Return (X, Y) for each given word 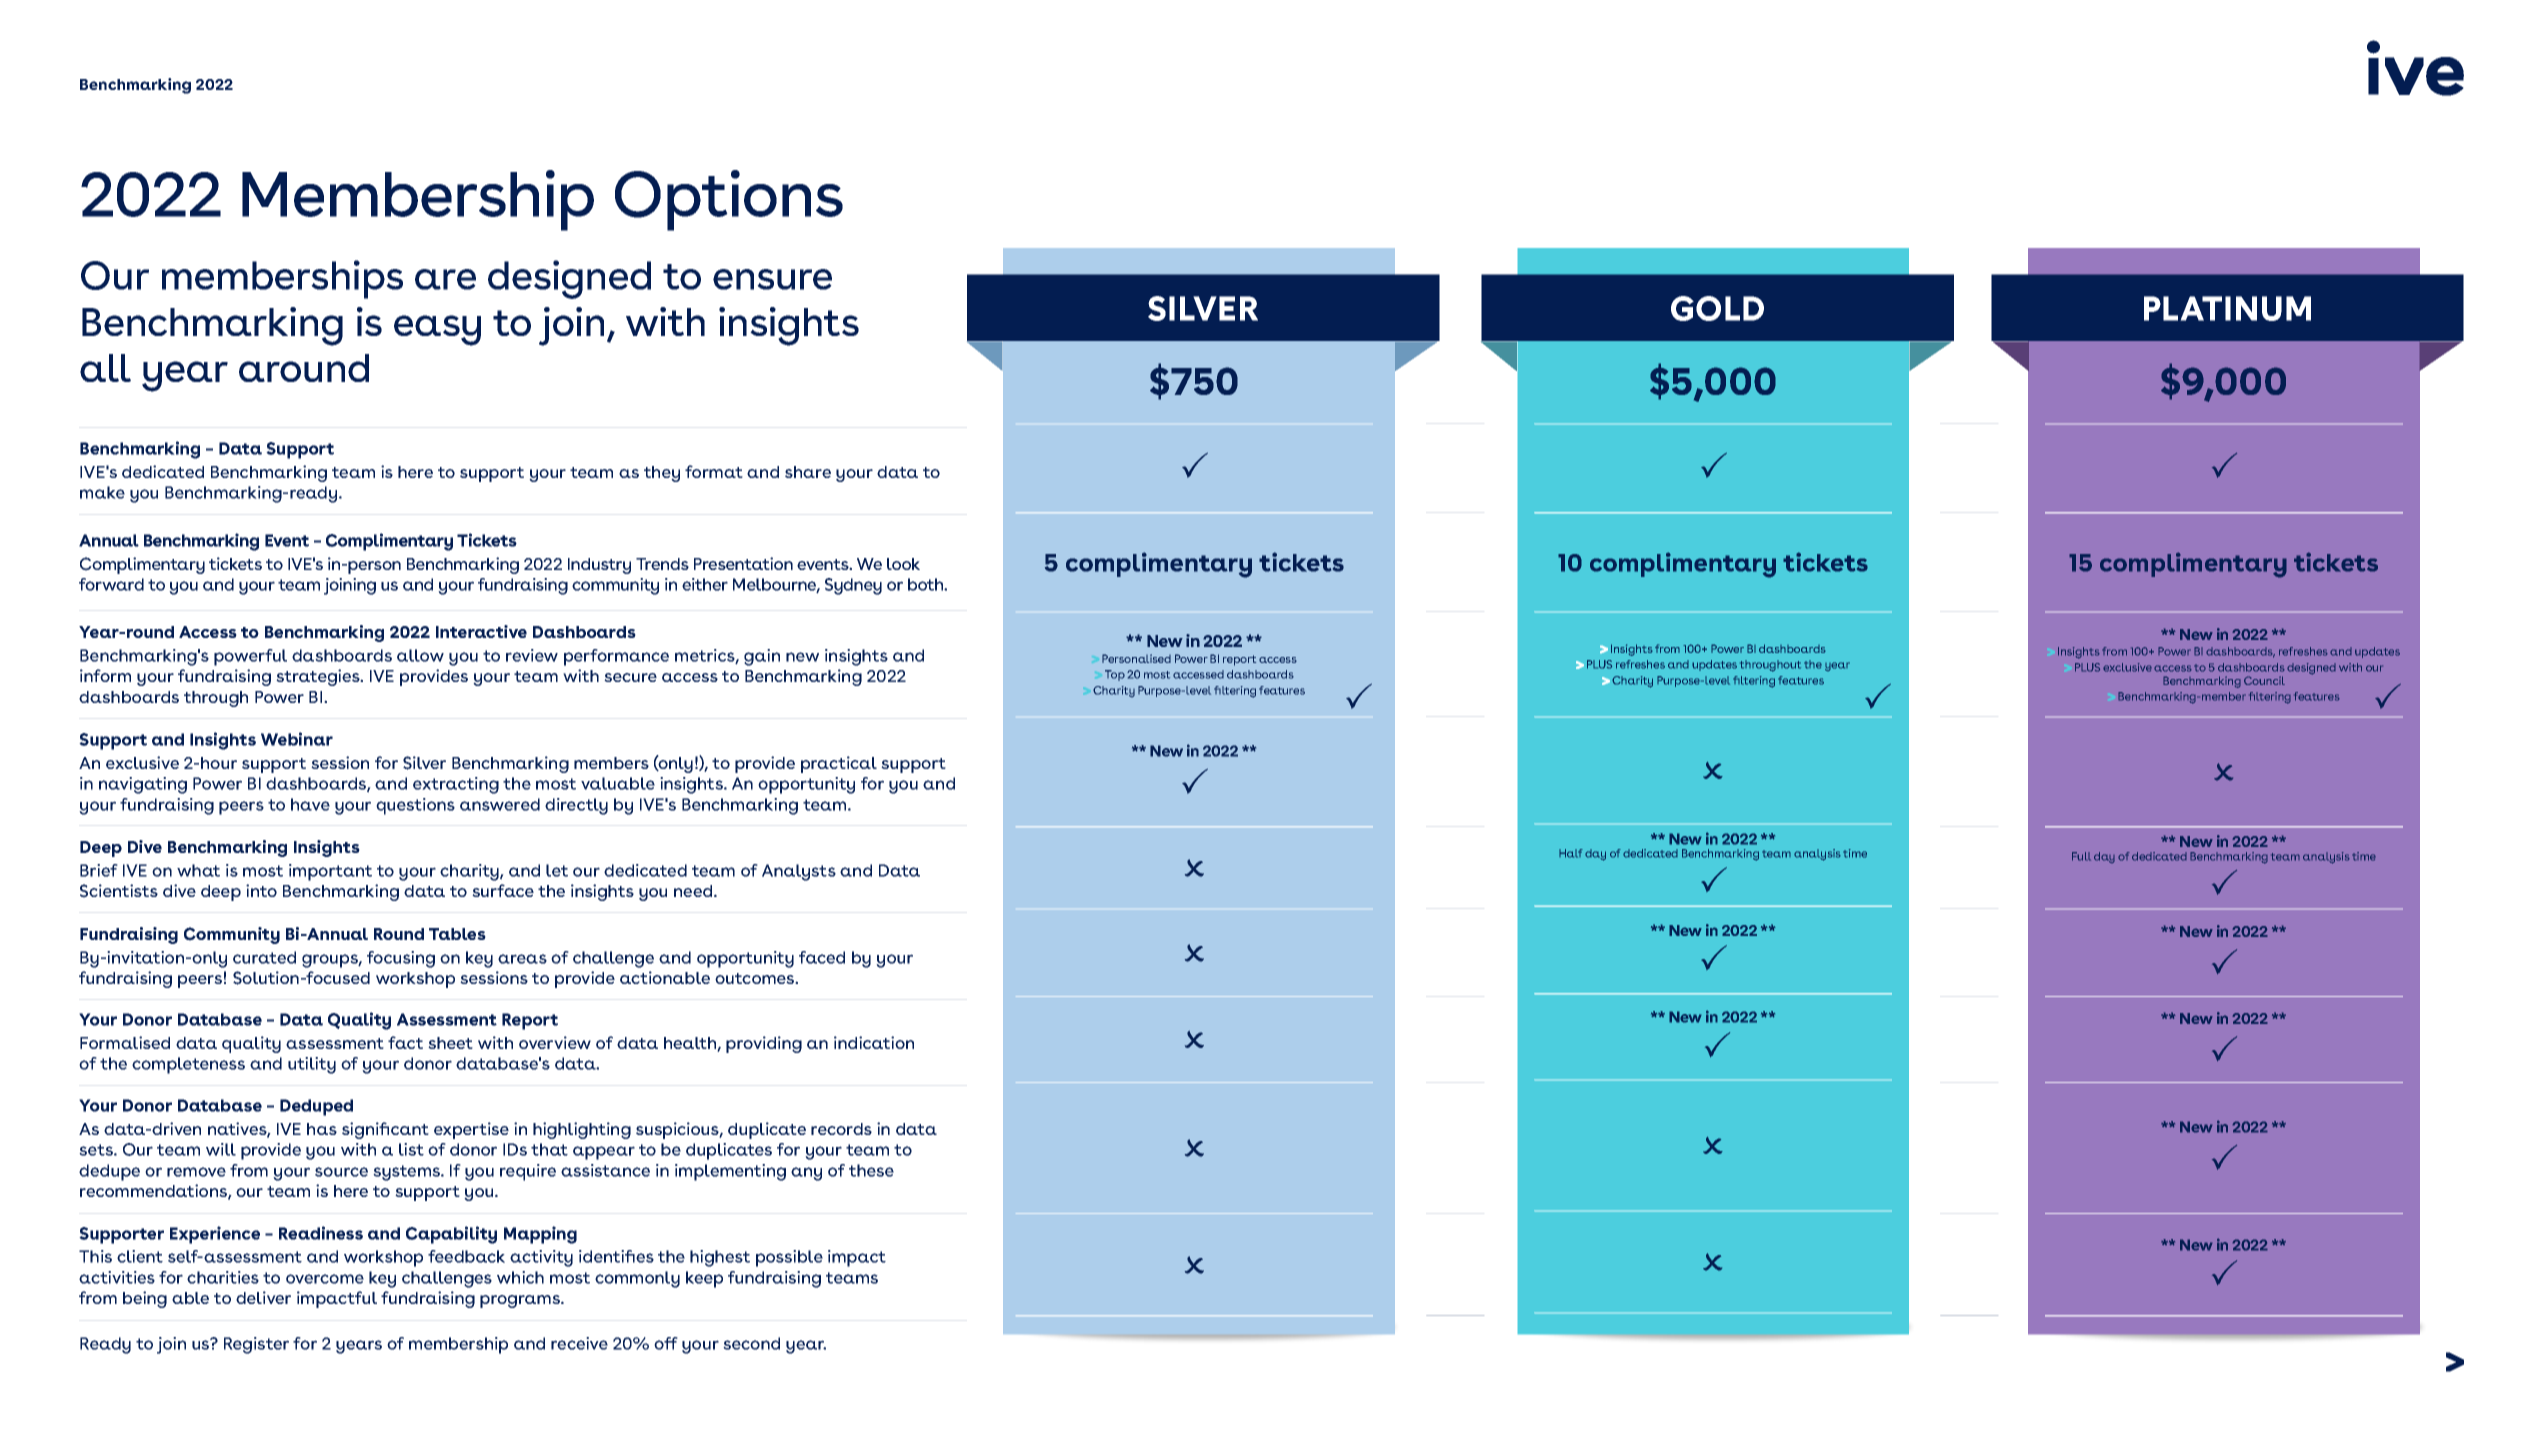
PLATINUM (2227, 308)
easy (437, 330)
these (871, 1170)
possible (789, 1258)
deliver (263, 1297)
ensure (772, 279)
